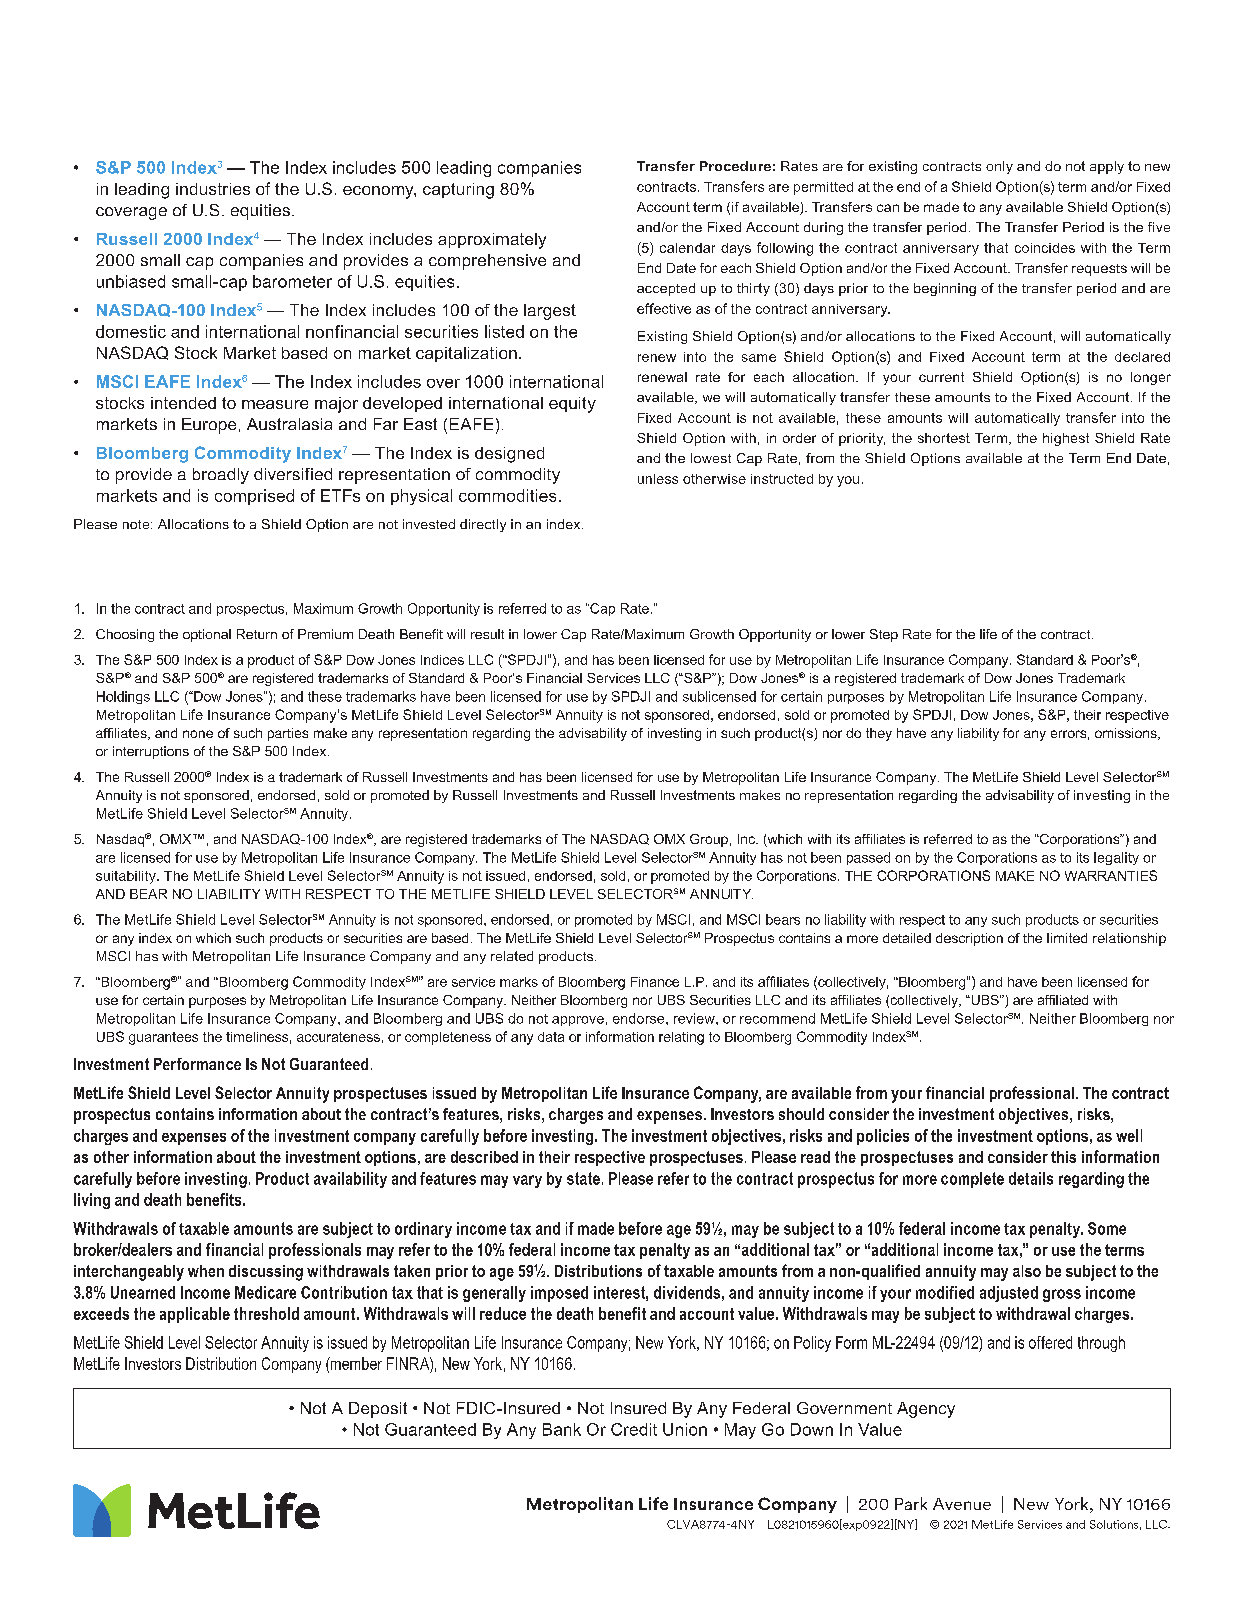  I want to click on Procedure, so click(735, 166).
